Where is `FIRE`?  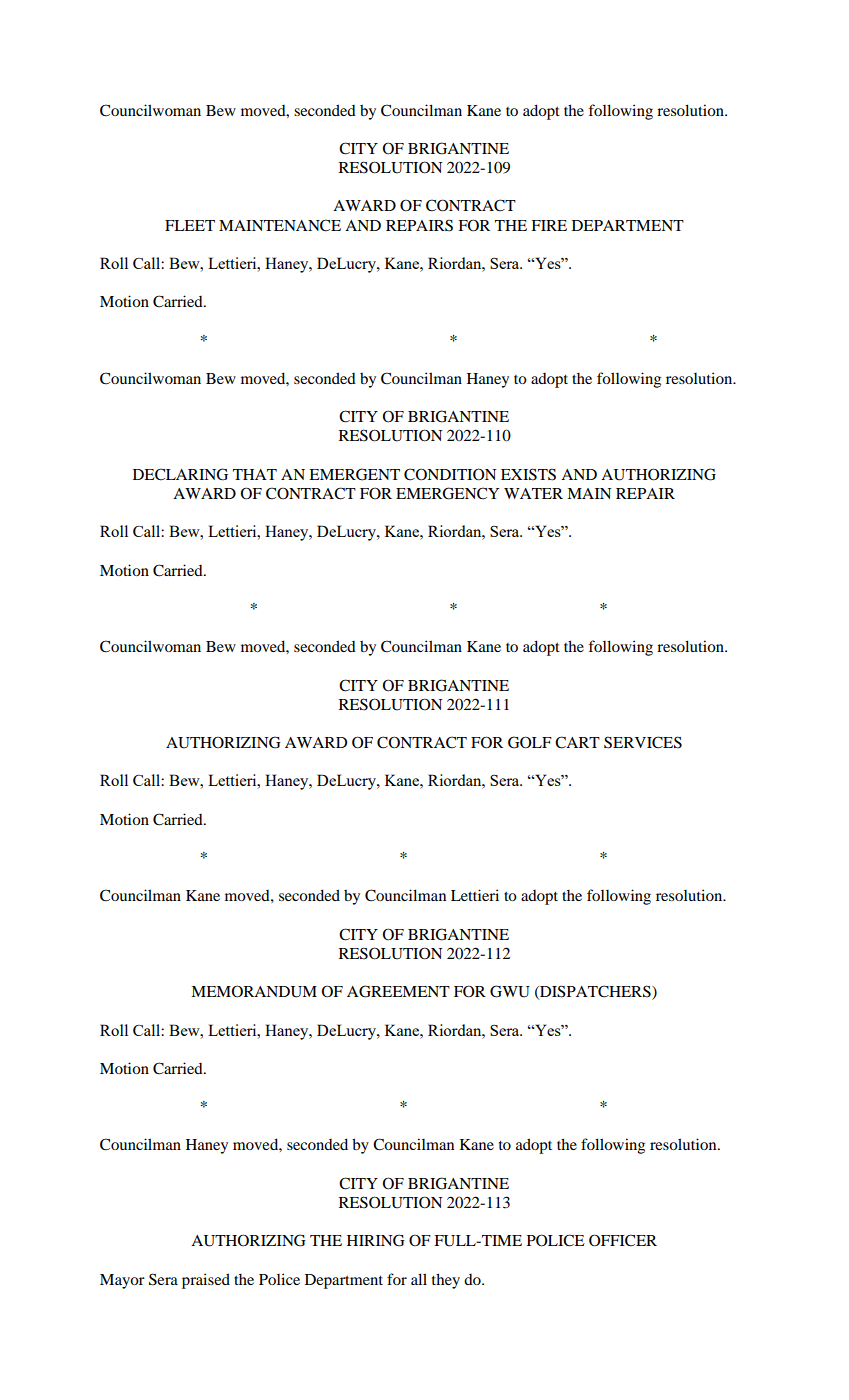
FIRE is located at coordinates (549, 225).
